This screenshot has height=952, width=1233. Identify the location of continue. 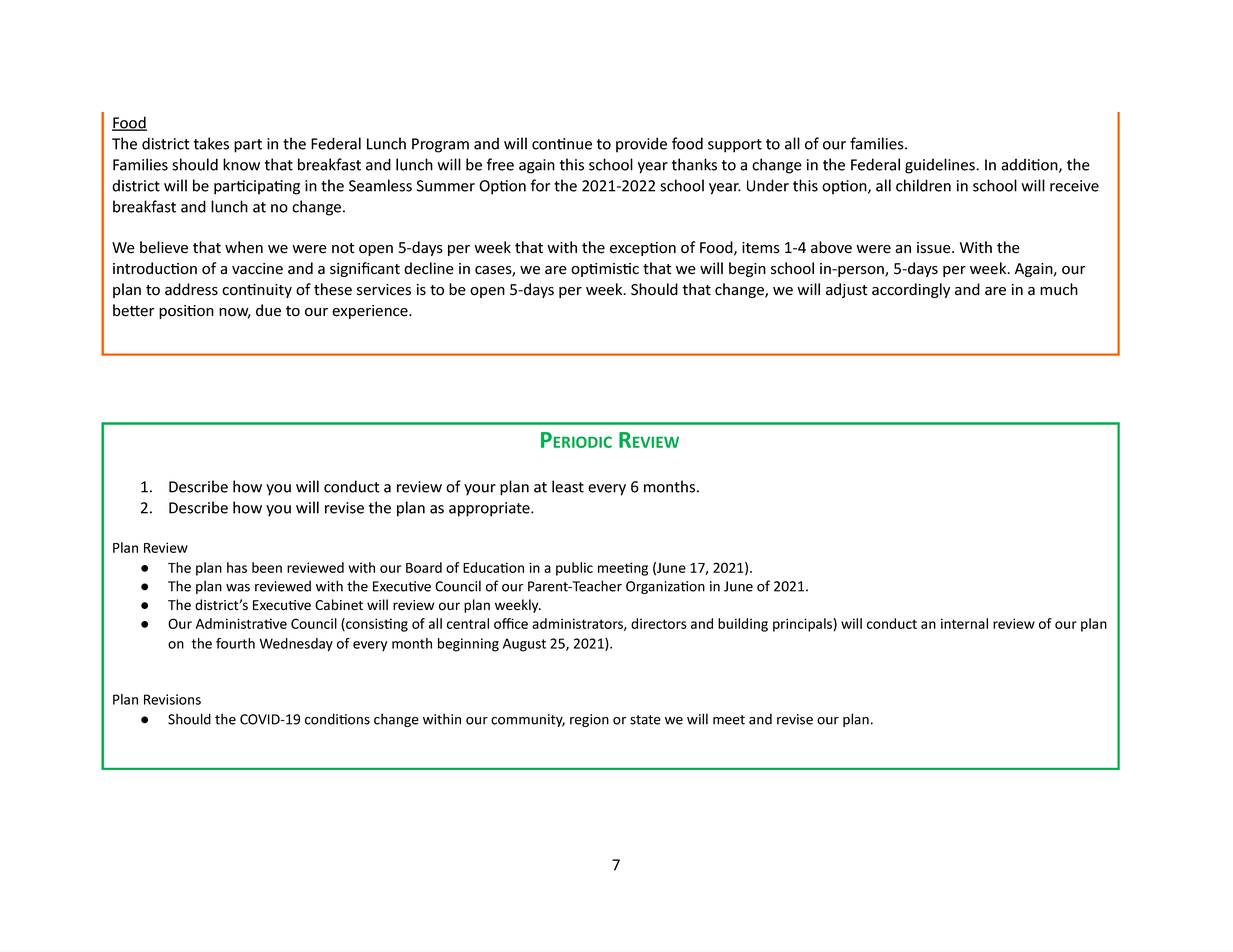
(562, 144).
